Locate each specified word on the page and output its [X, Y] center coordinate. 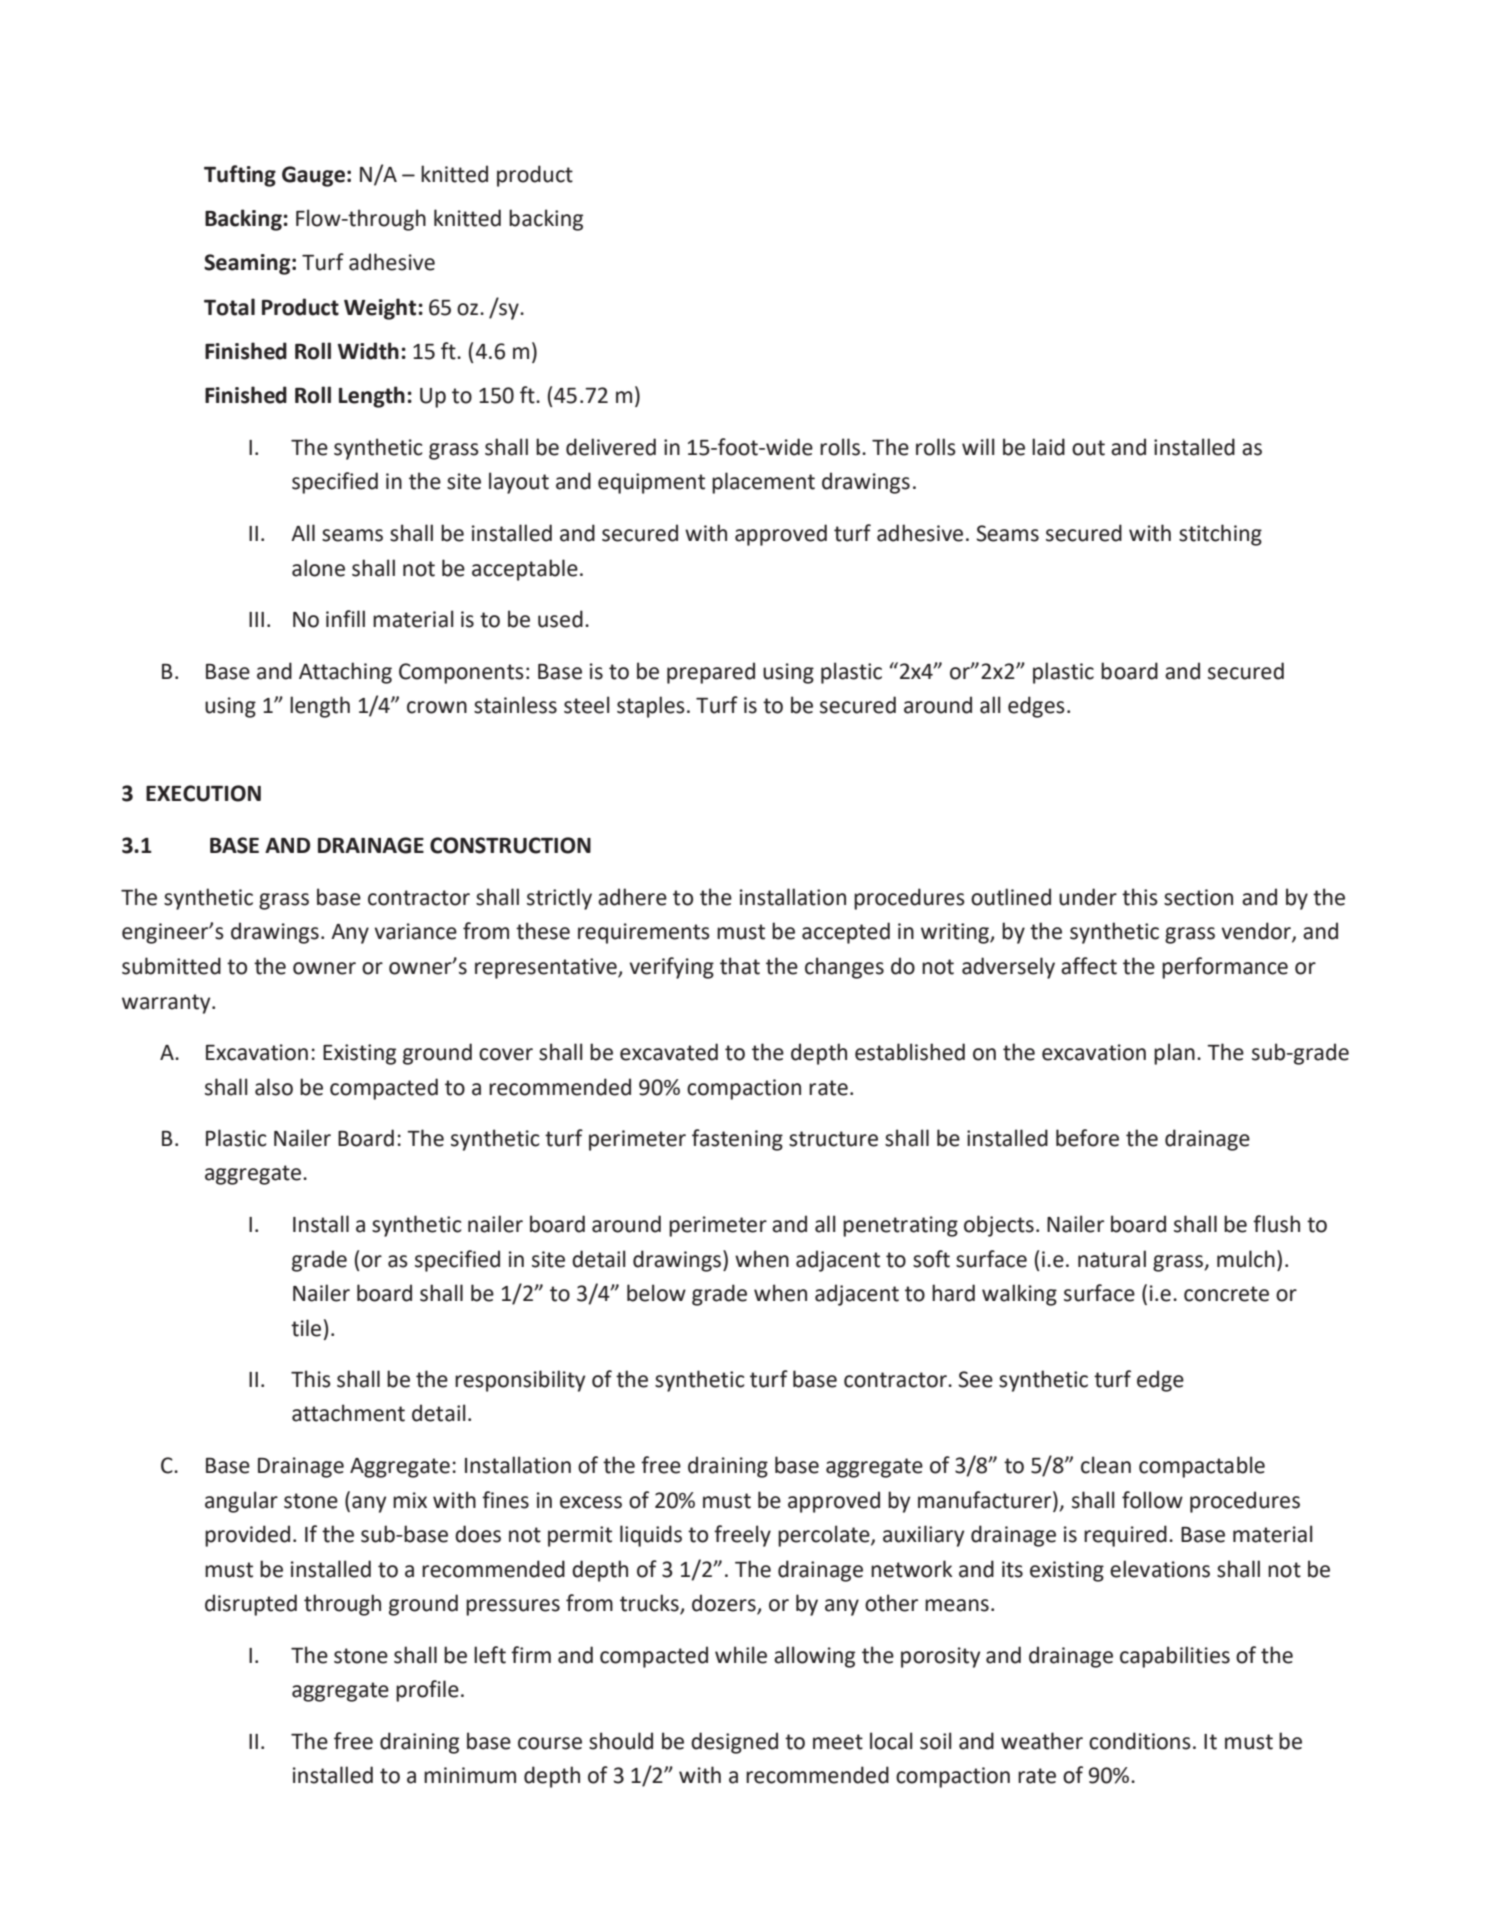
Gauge [313, 176]
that [740, 966]
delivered [611, 447]
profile [427, 1691]
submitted [171, 966]
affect [1089, 966]
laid [1048, 447]
